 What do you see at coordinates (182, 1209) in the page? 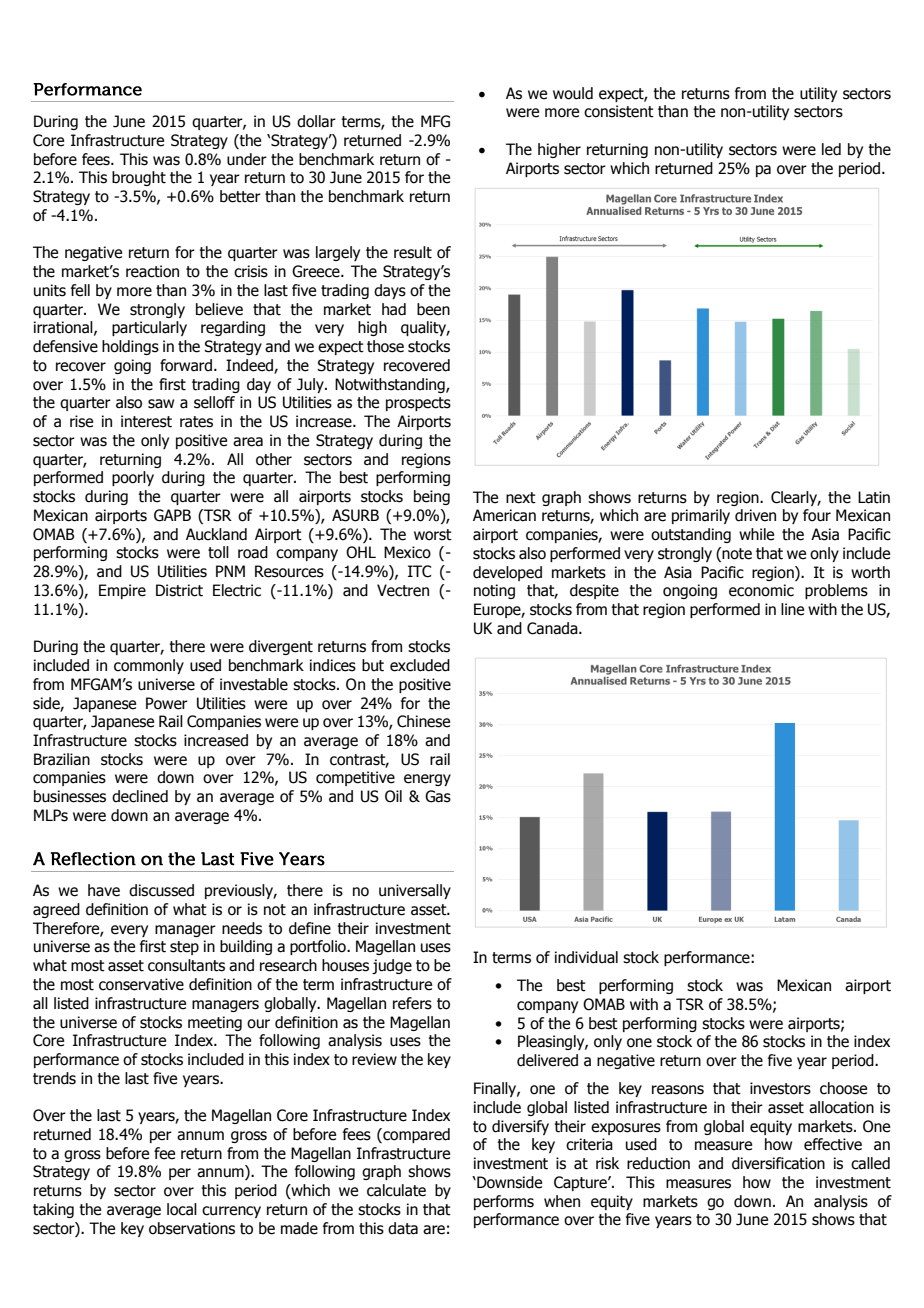
I see `local` at bounding box center [182, 1209].
